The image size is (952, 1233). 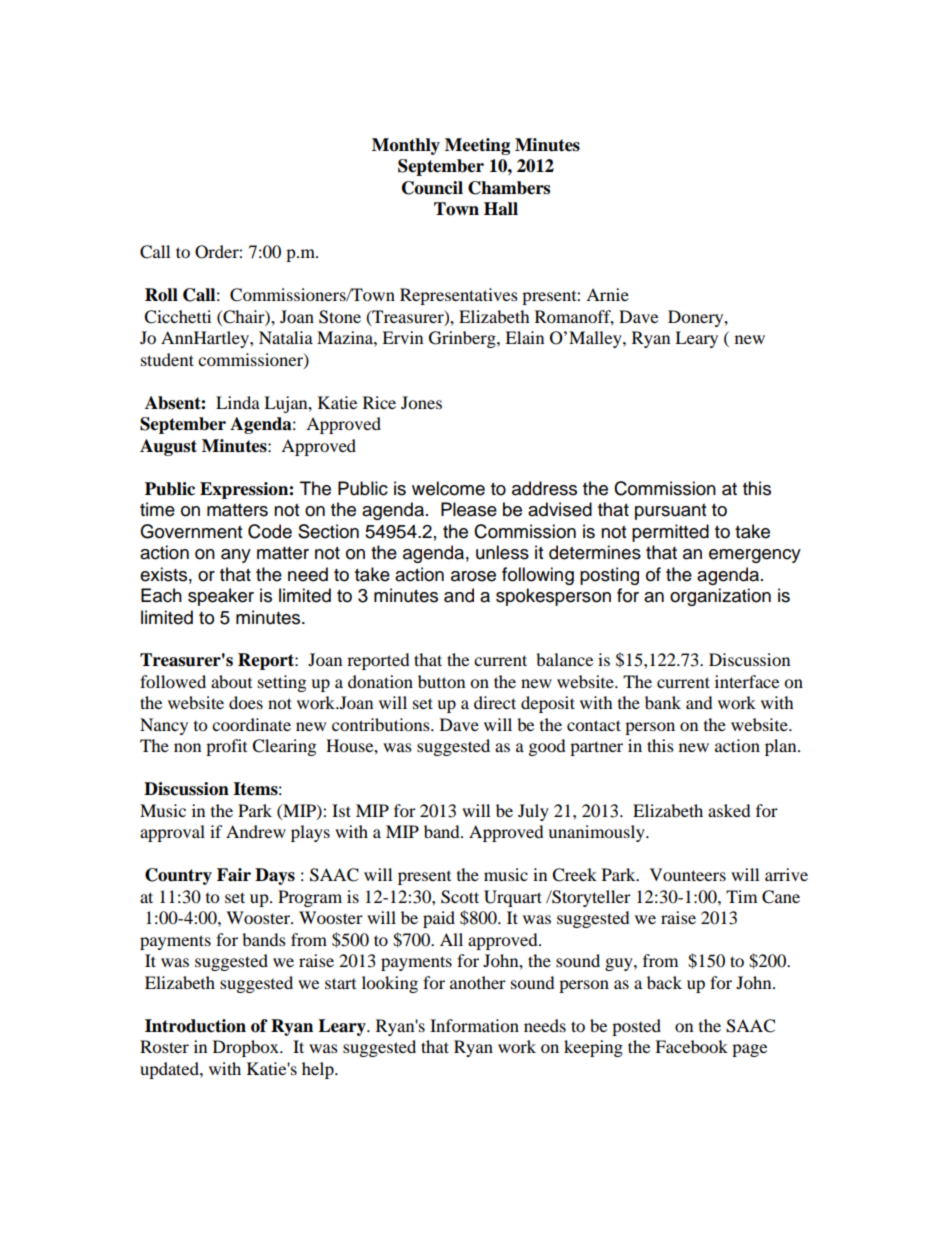 What do you see at coordinates (247, 1048) in the image?
I see `Dropbox` at bounding box center [247, 1048].
